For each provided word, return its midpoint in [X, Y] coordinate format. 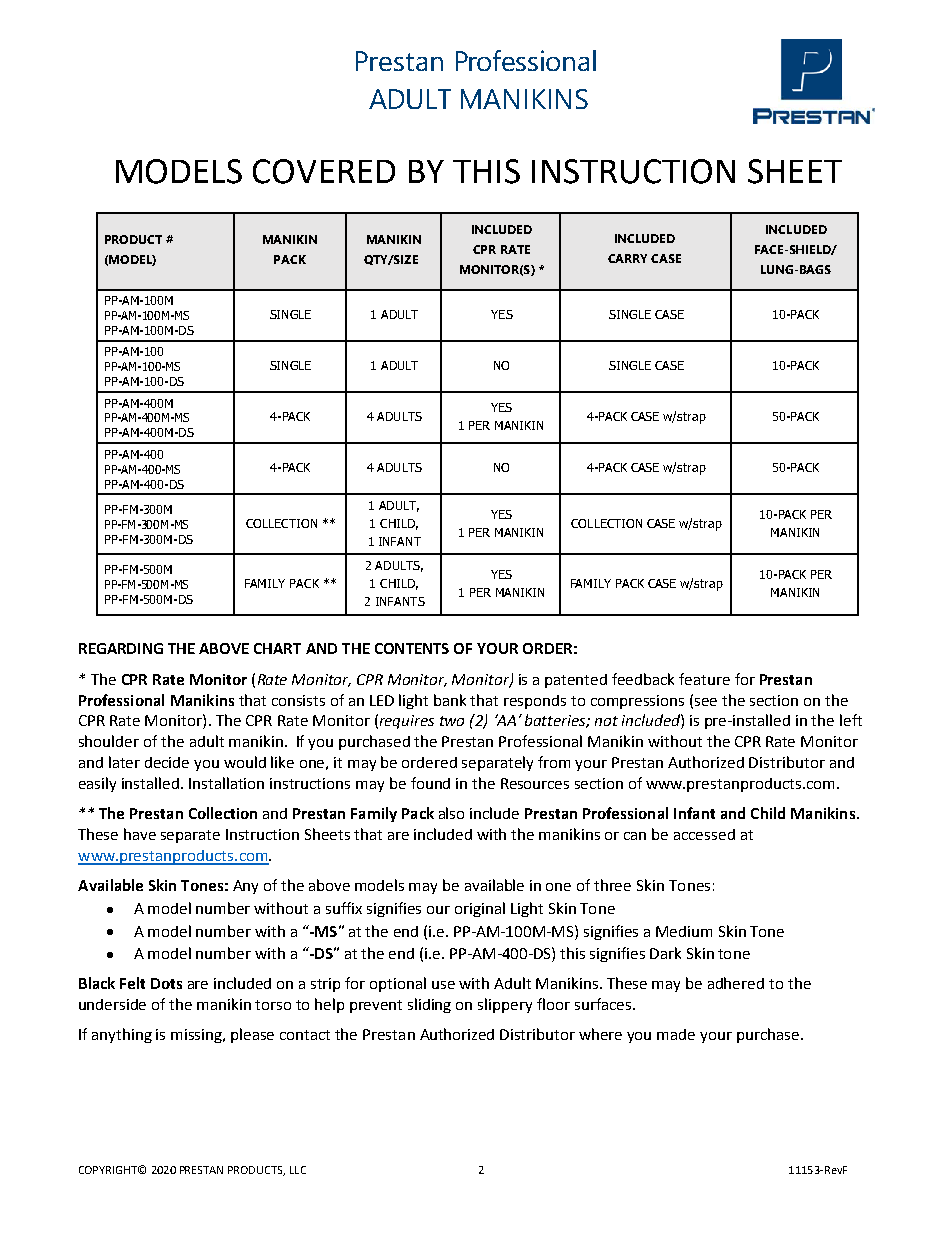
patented [576, 681]
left [851, 720]
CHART [277, 648]
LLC [298, 1170]
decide [167, 762]
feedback [643, 679]
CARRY [627, 258]
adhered [736, 983]
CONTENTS [412, 648]
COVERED [324, 171]
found [430, 783]
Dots [166, 983]
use [443, 985]
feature [704, 679]
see [706, 702]
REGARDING [121, 648]
